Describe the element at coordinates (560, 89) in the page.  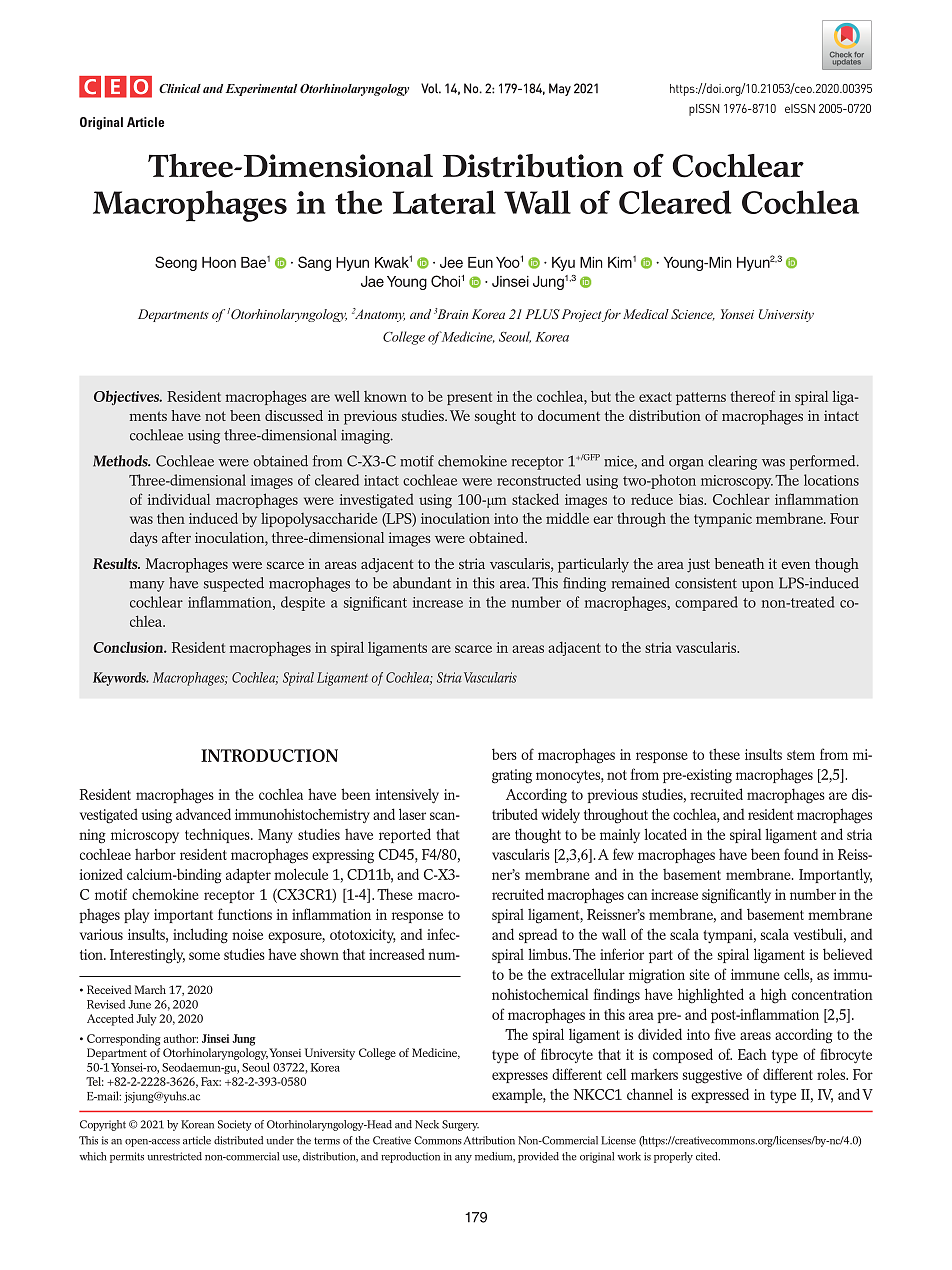
I see `May` at that location.
